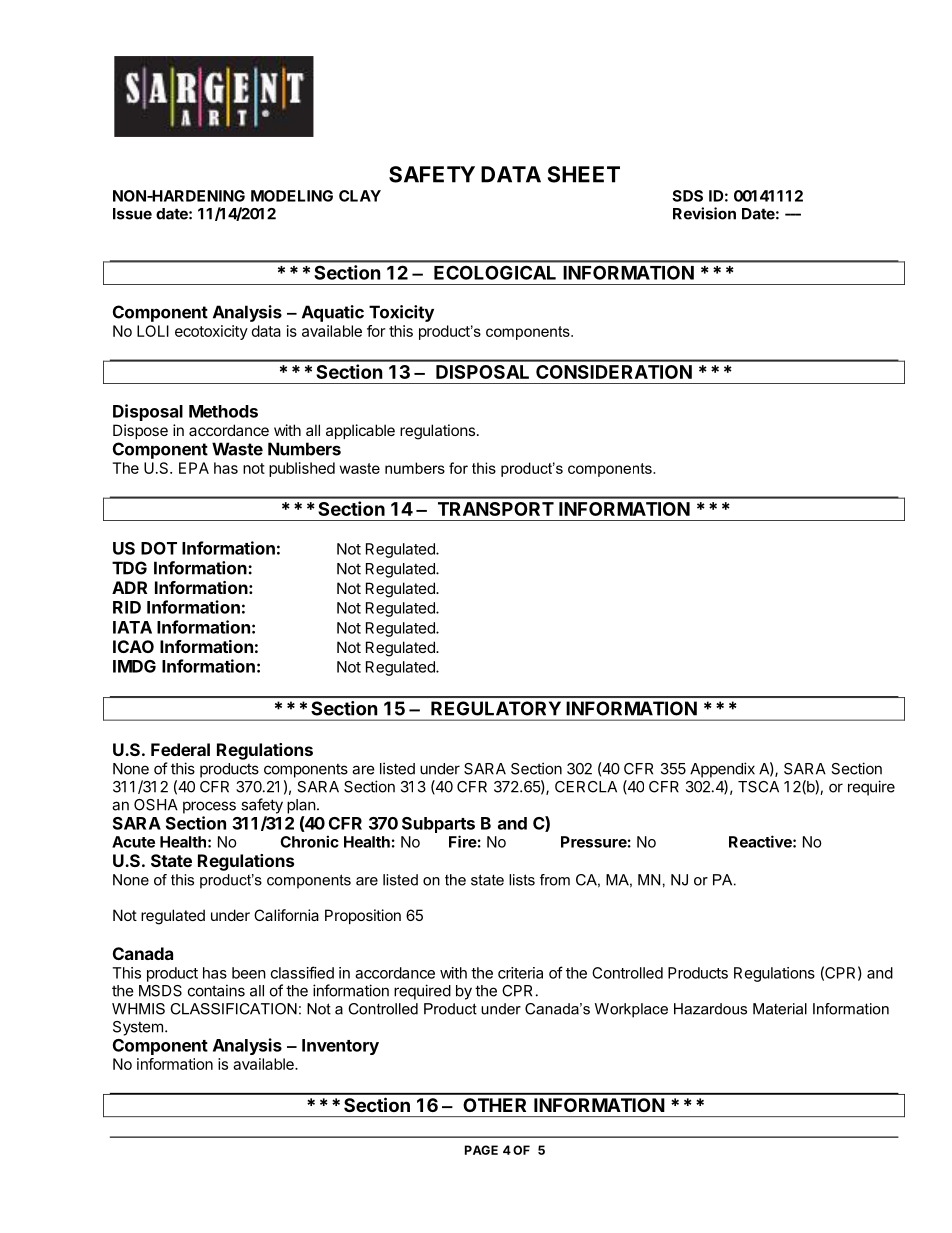 Image resolution: width=952 pixels, height=1233 pixels. I want to click on System, so click(138, 1028).
